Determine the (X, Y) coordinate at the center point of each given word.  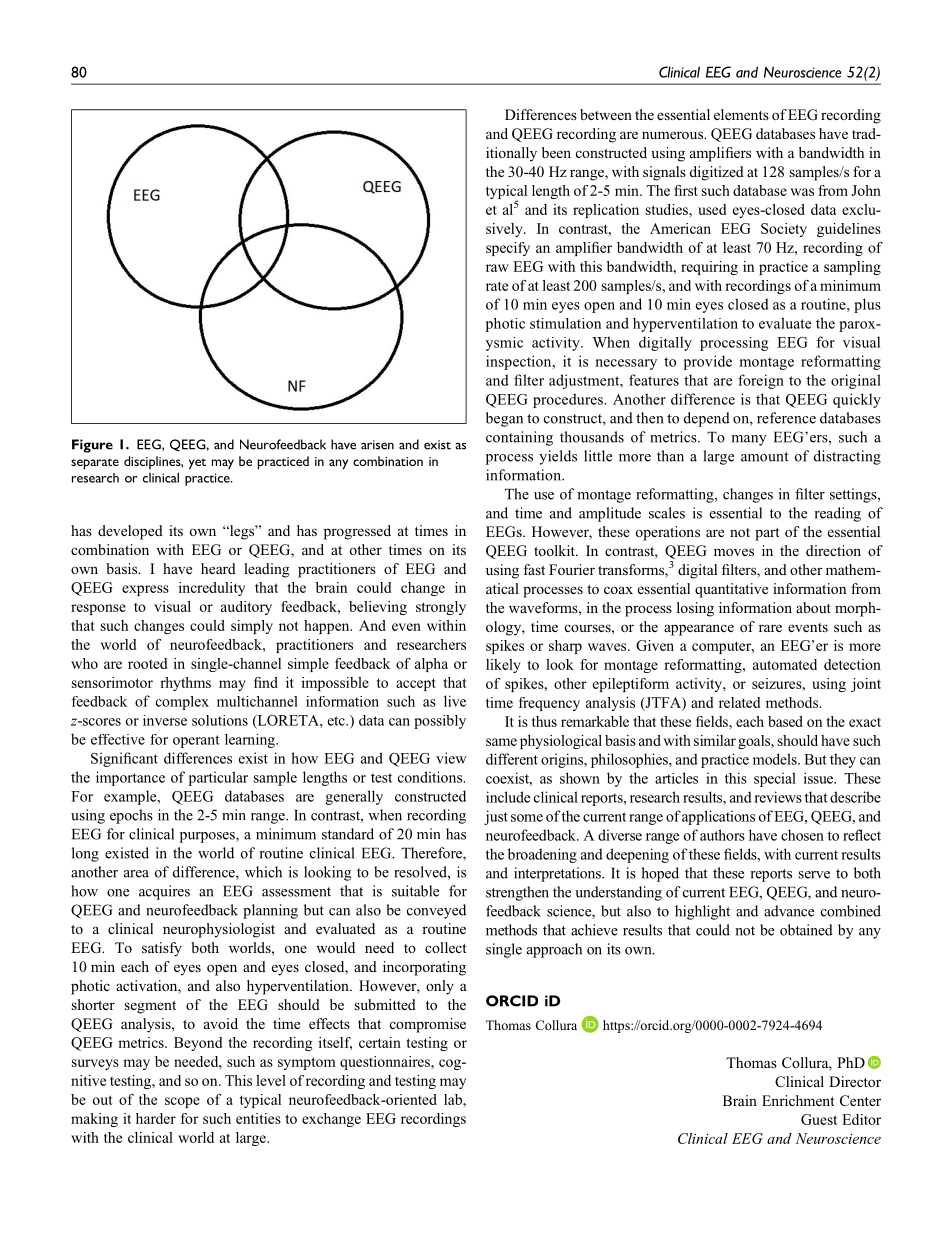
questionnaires (386, 1063)
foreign (761, 381)
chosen (802, 835)
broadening (542, 855)
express (145, 590)
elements (741, 114)
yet (197, 464)
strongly (441, 608)
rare (770, 628)
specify (508, 249)
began (504, 419)
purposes (208, 837)
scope (182, 1102)
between (606, 114)
